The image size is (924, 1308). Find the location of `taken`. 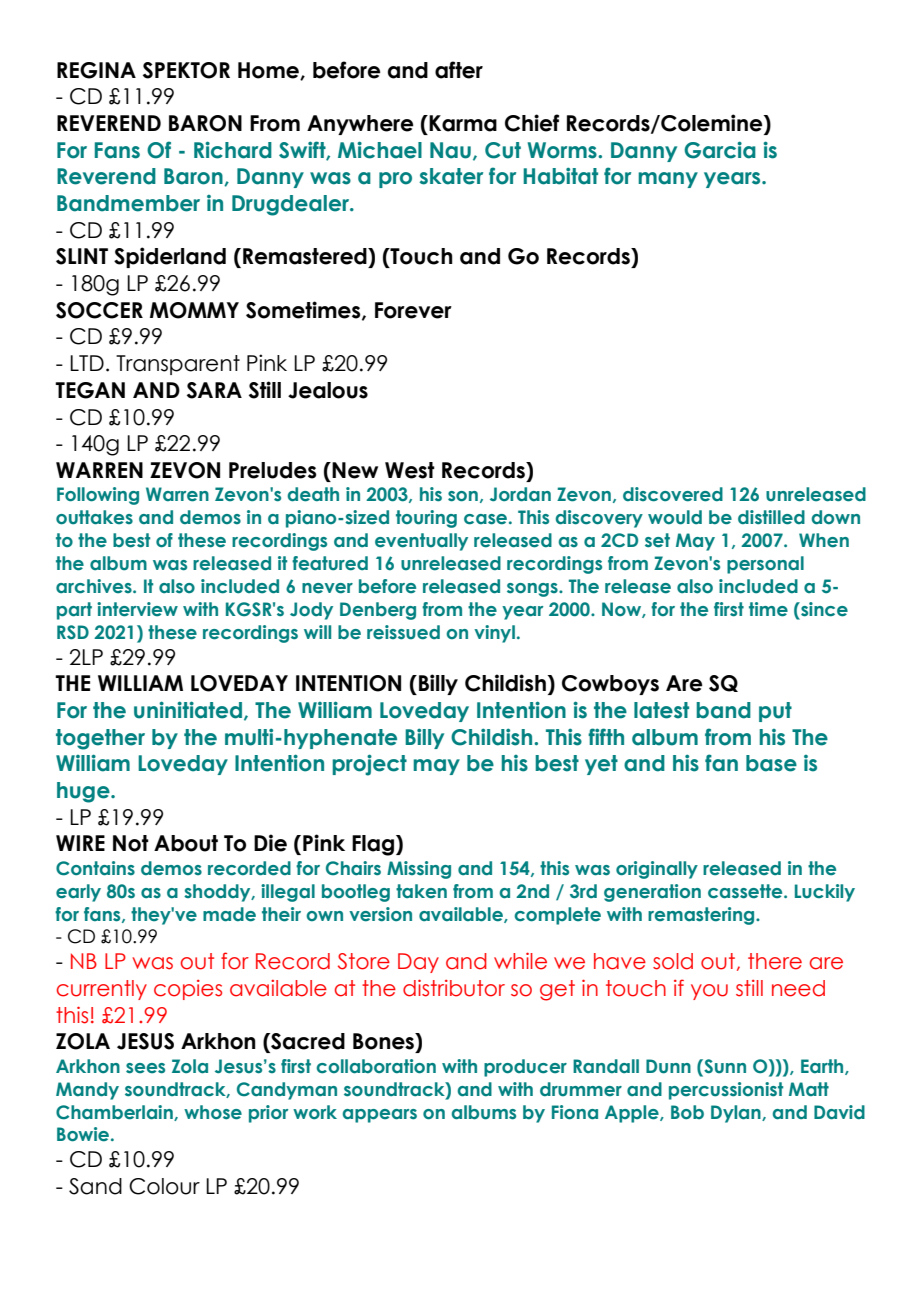

taken is located at coordinates (421, 891).
